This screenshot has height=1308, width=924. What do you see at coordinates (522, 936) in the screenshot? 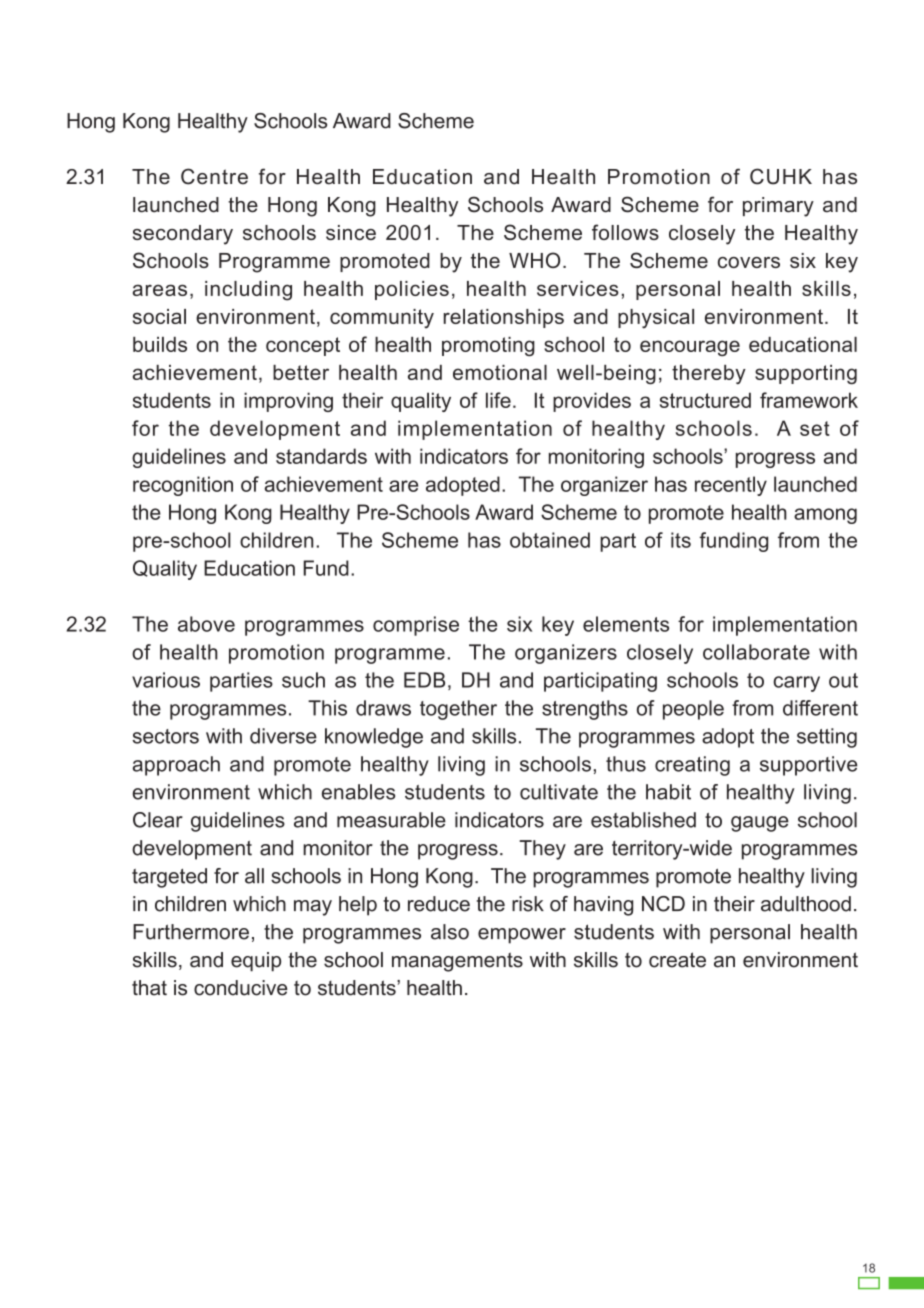
I see `empower` at bounding box center [522, 936].
